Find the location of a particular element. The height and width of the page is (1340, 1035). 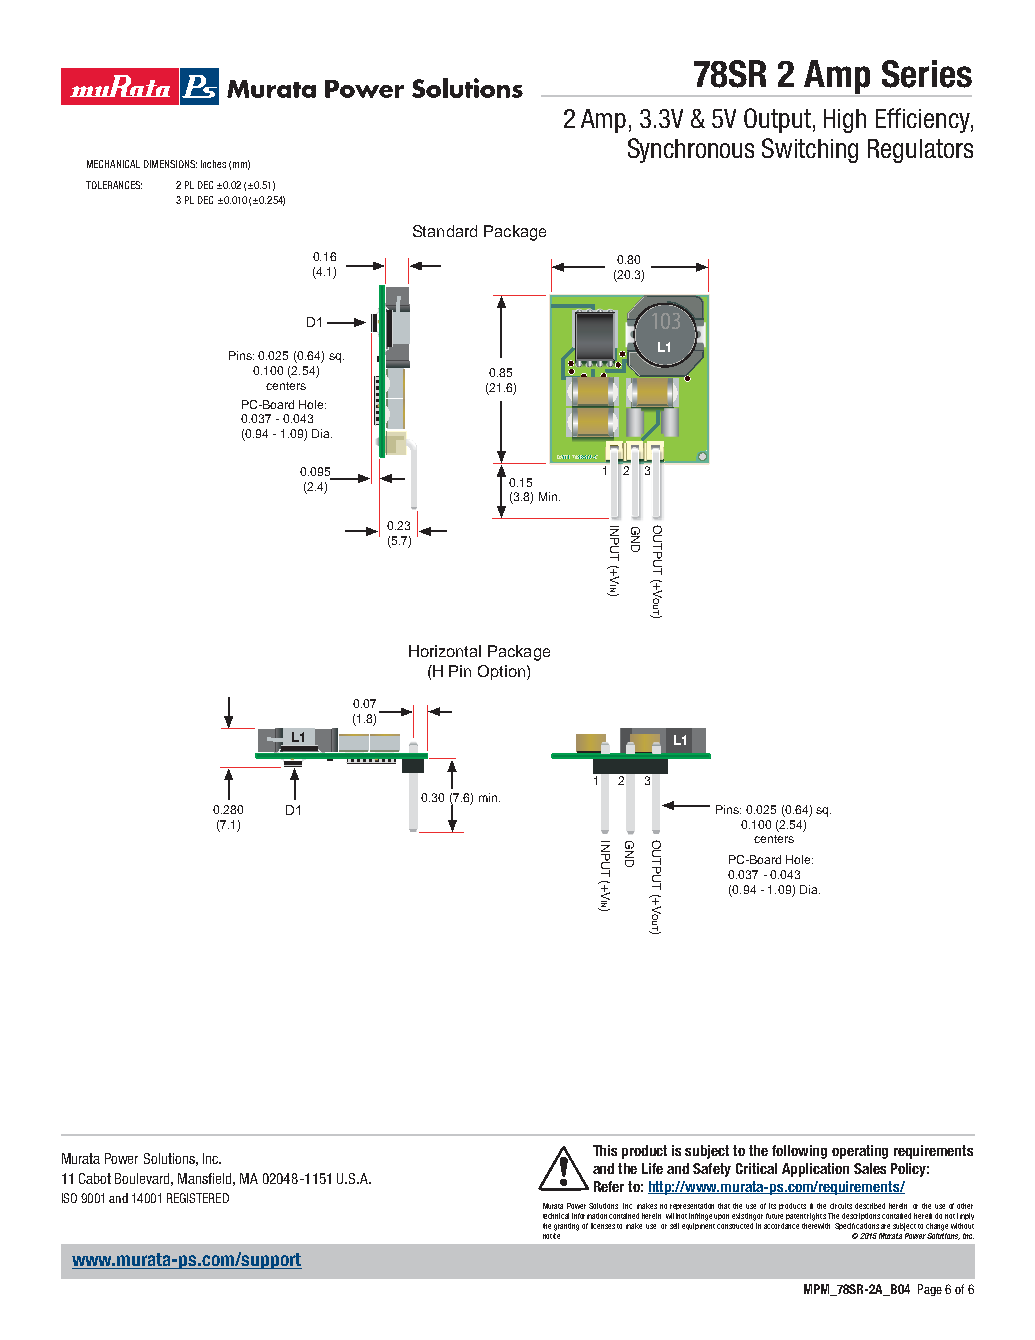

High is located at coordinates (845, 121).
